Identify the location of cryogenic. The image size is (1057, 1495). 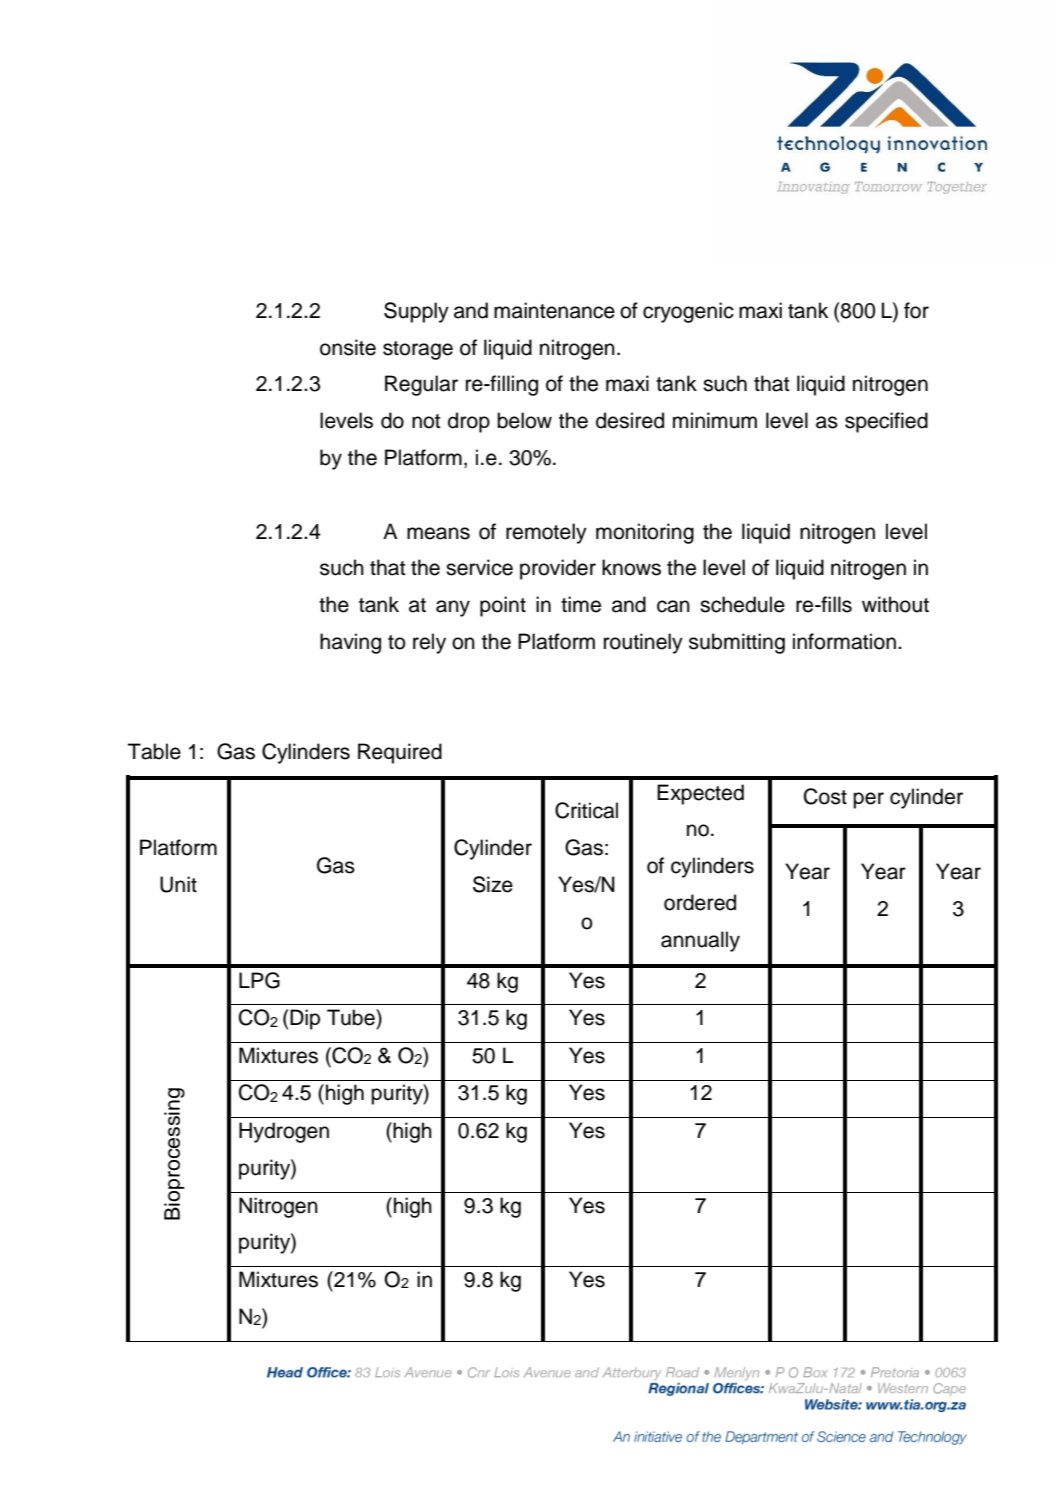
(688, 312).
